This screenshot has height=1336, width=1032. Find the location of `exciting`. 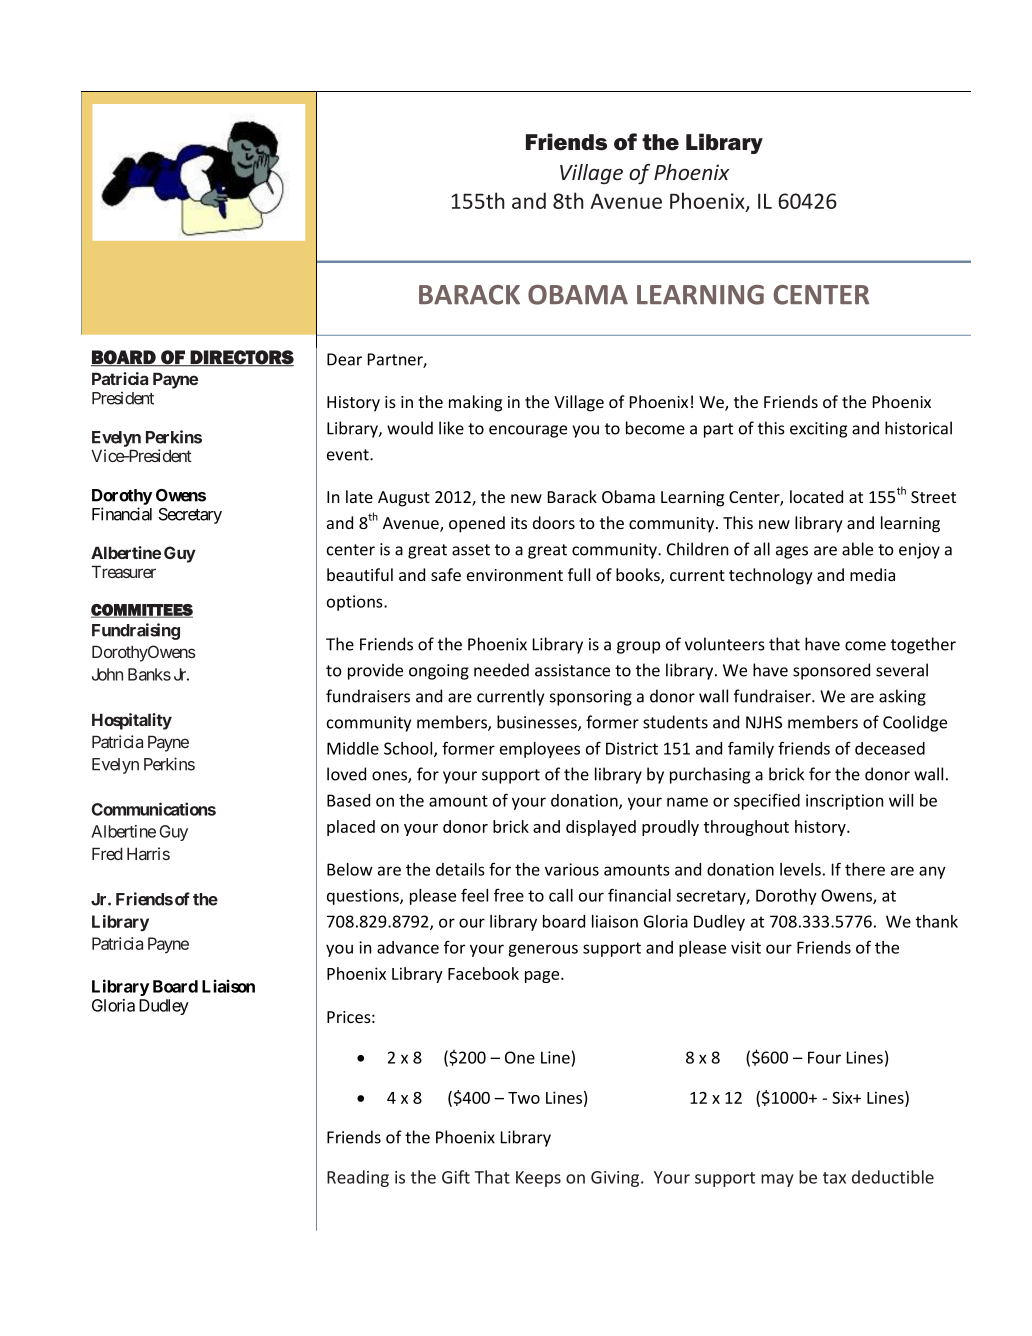

exciting is located at coordinates (818, 430).
